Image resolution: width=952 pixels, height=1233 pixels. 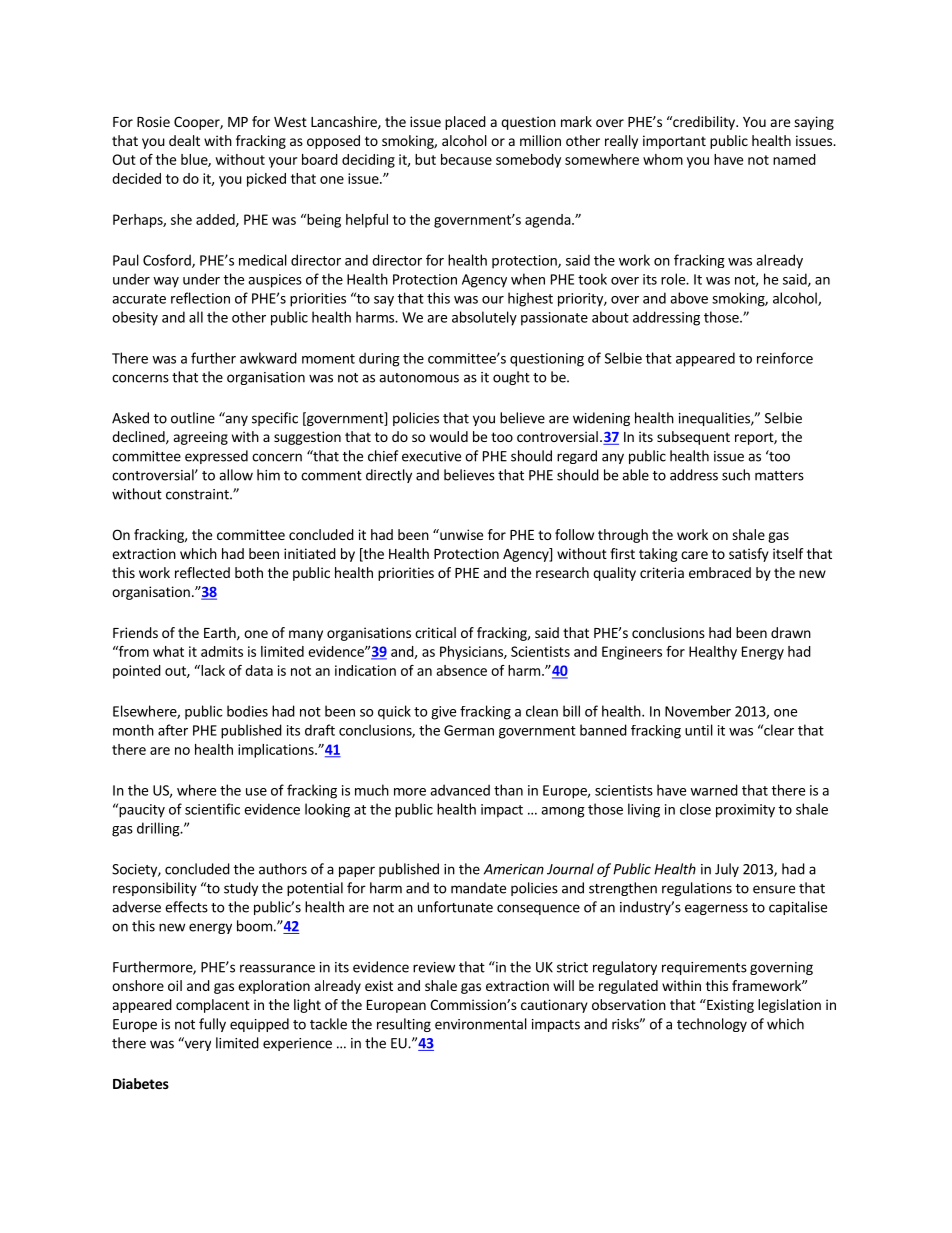 I want to click on environmental, so click(x=481, y=1024).
